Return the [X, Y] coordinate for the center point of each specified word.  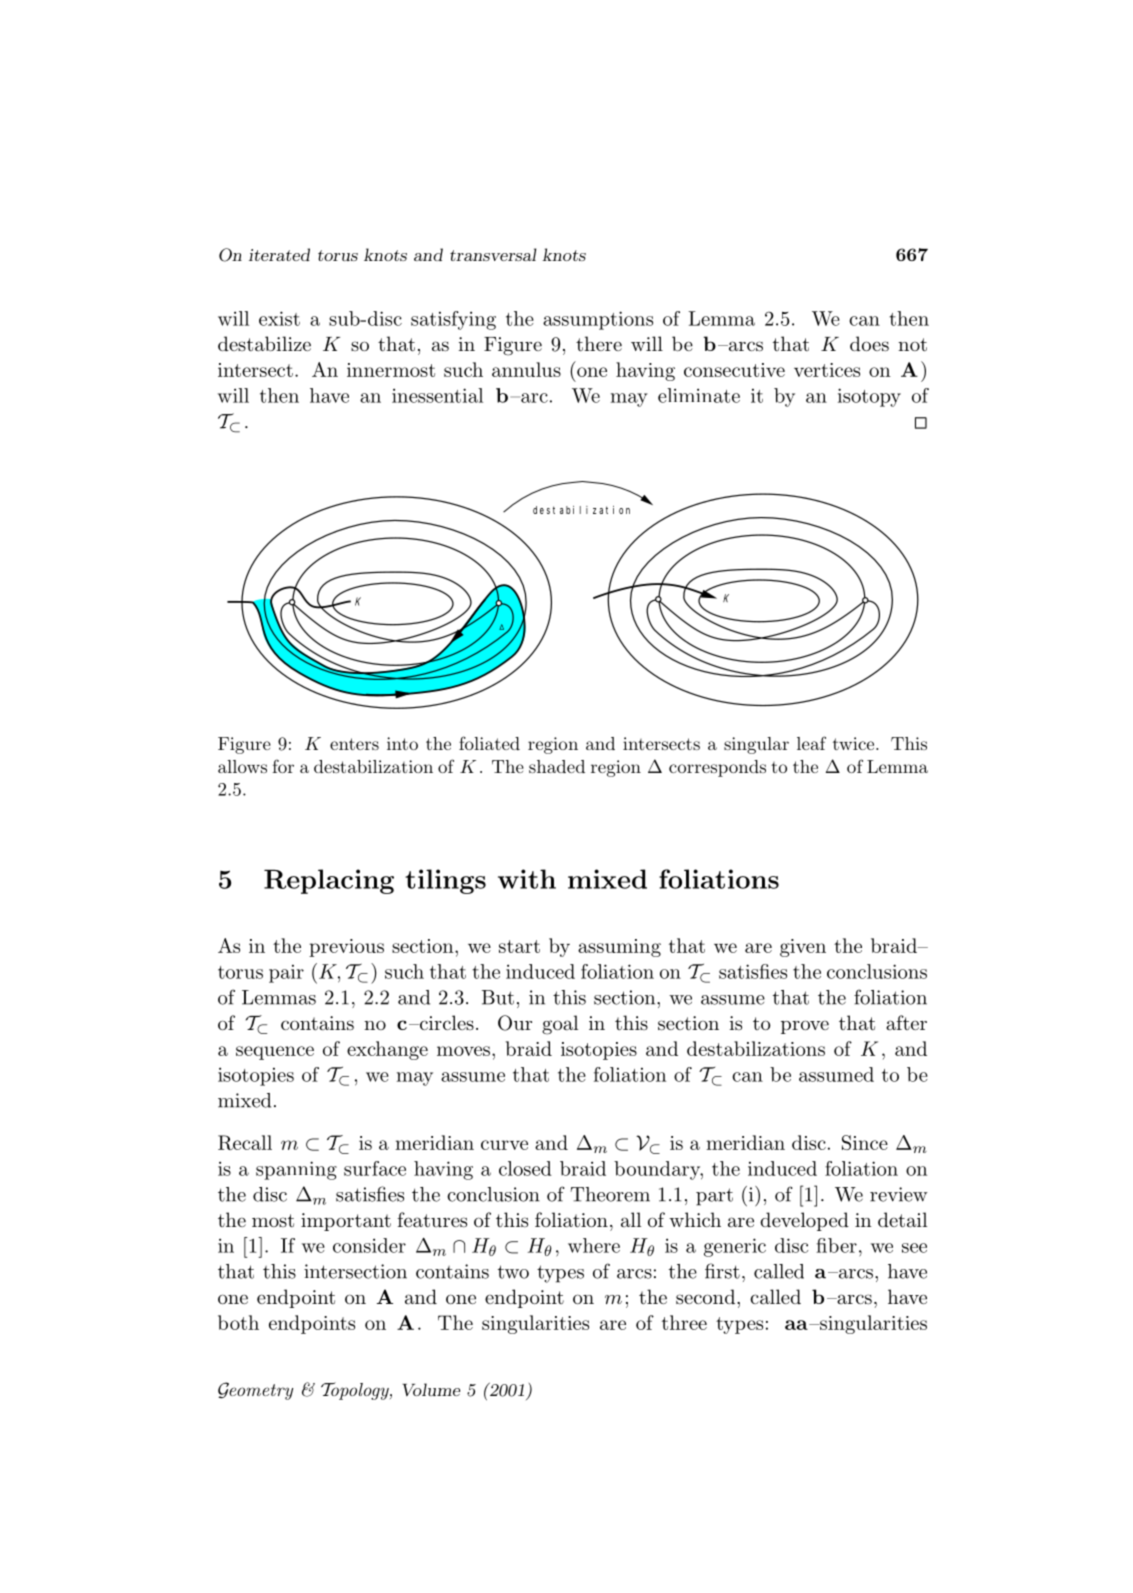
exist [279, 318]
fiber [836, 1245]
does [869, 344]
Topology [356, 1391]
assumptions [598, 320]
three [684, 1322]
